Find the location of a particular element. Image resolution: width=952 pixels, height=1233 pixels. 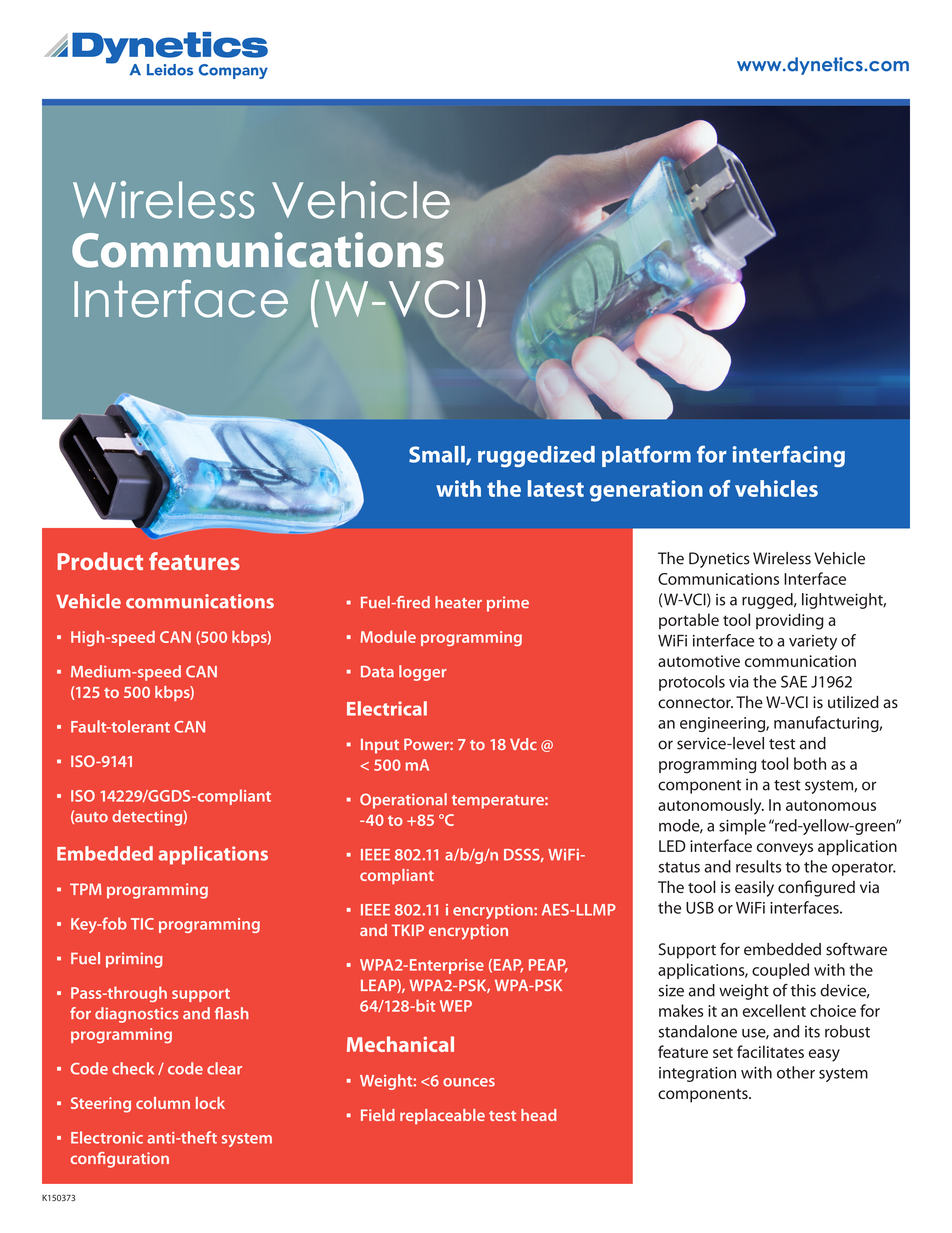

Electronic is located at coordinates (107, 1137).
